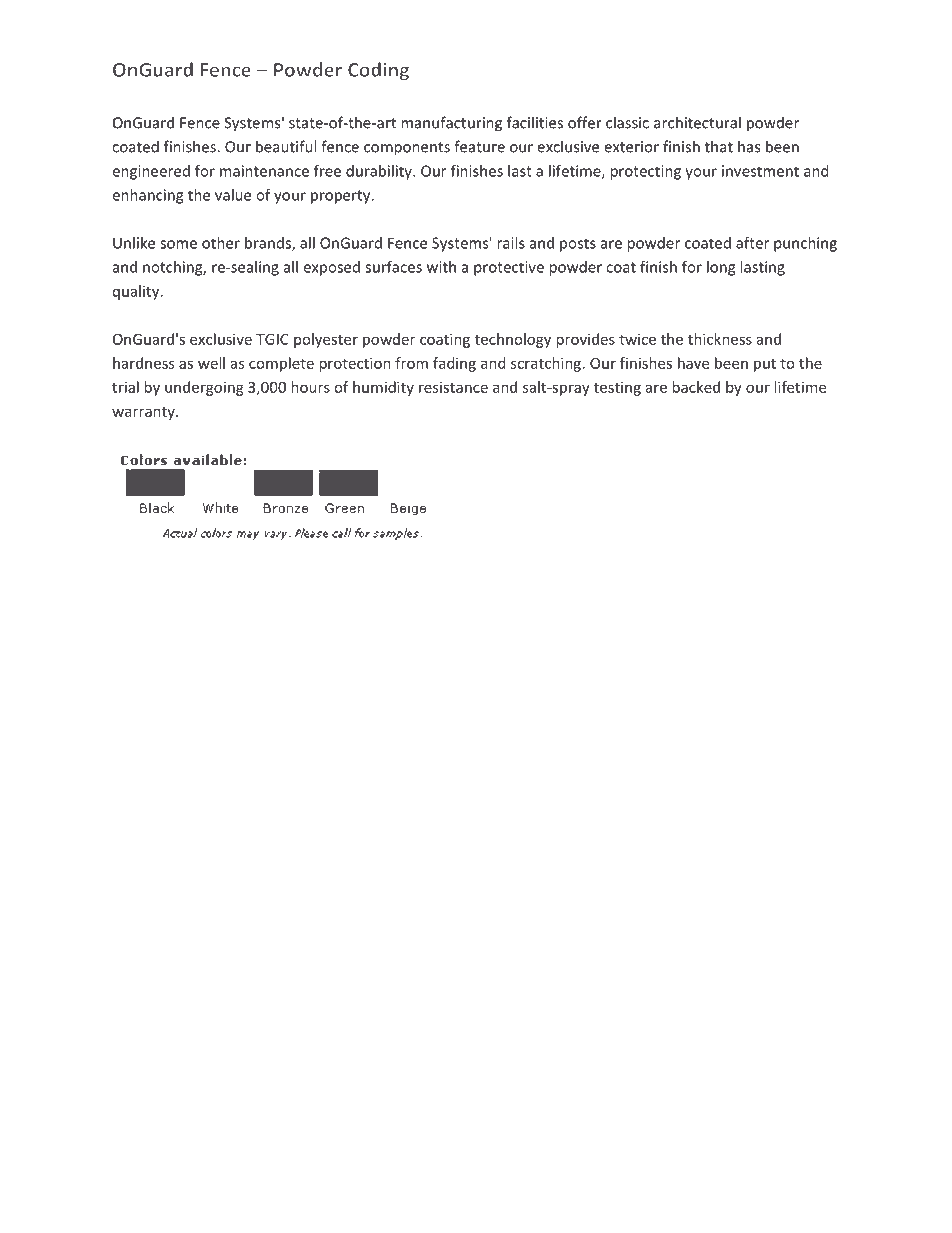 The width and height of the document is (952, 1233). What do you see at coordinates (752, 243) in the document?
I see `after` at bounding box center [752, 243].
